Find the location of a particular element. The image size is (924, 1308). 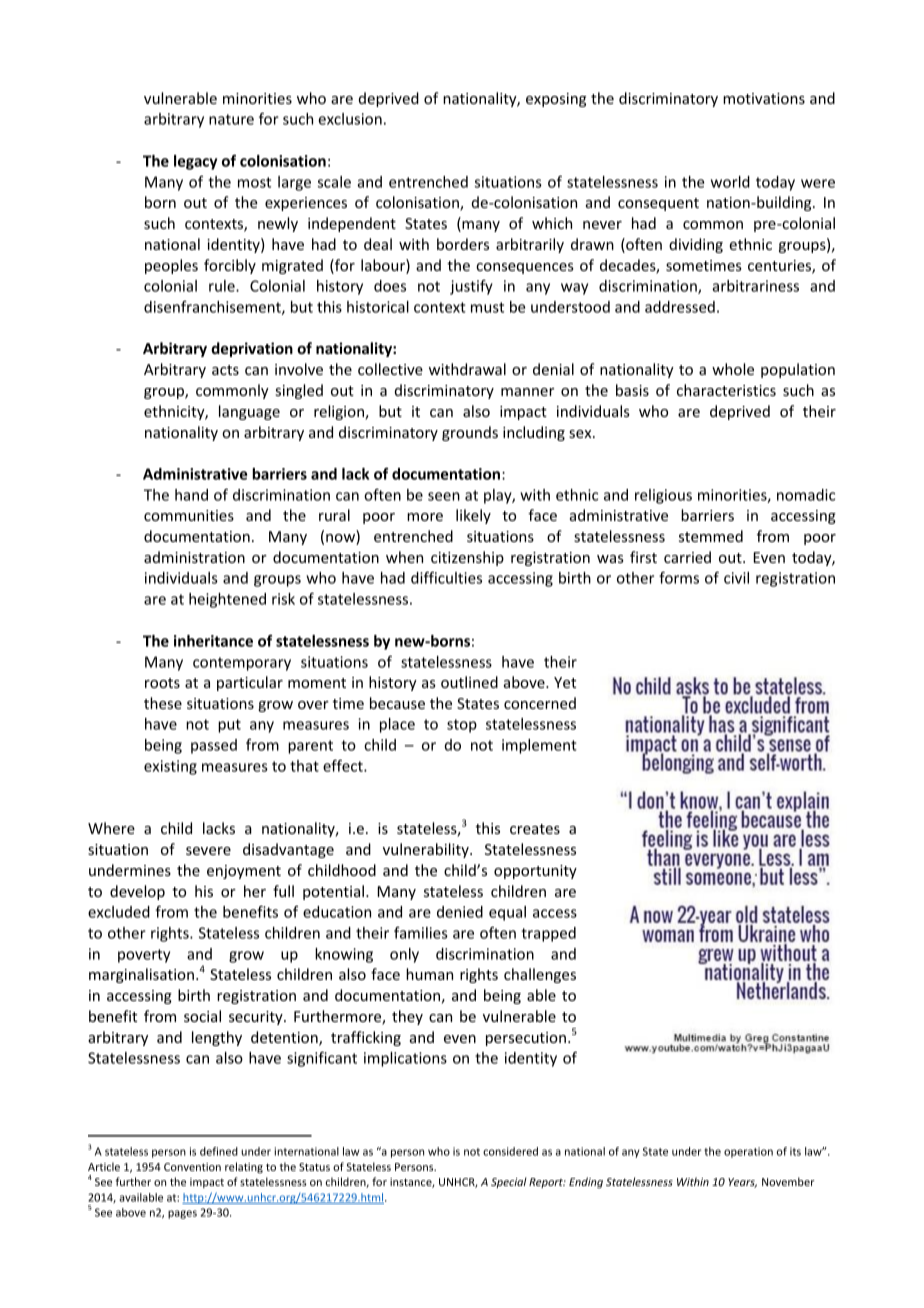

social is located at coordinates (202, 1016).
